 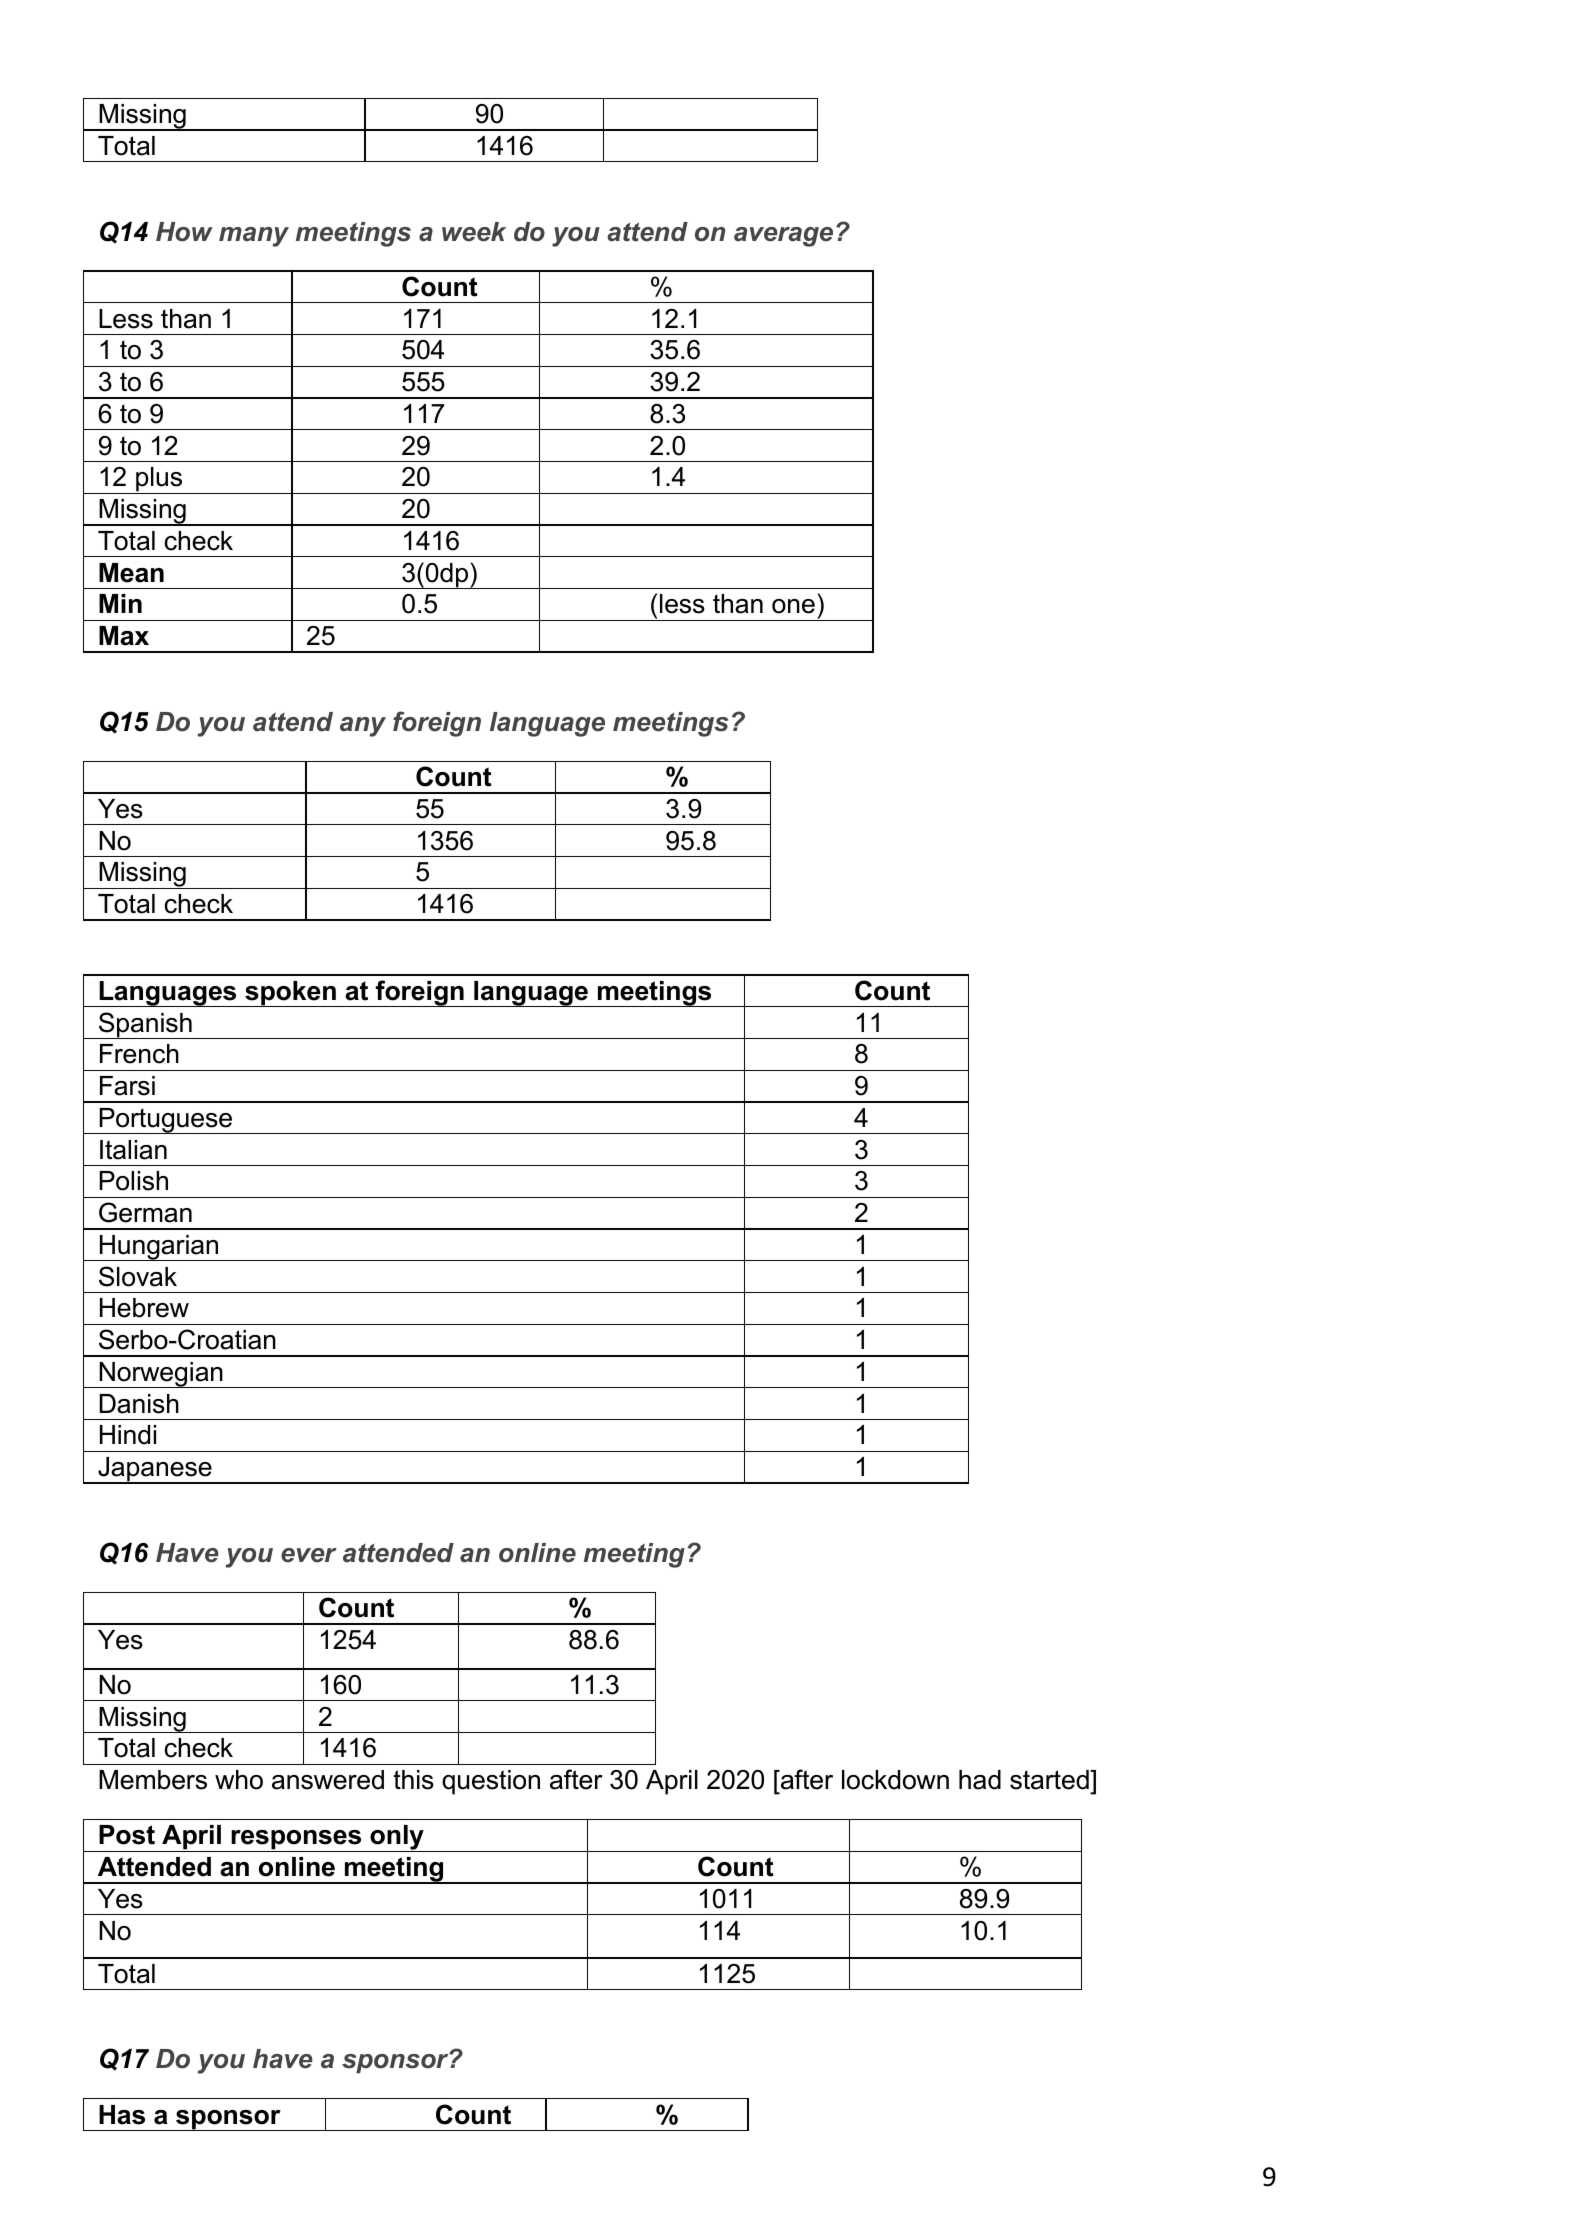 What do you see at coordinates (474, 232) in the page?
I see `week` at bounding box center [474, 232].
